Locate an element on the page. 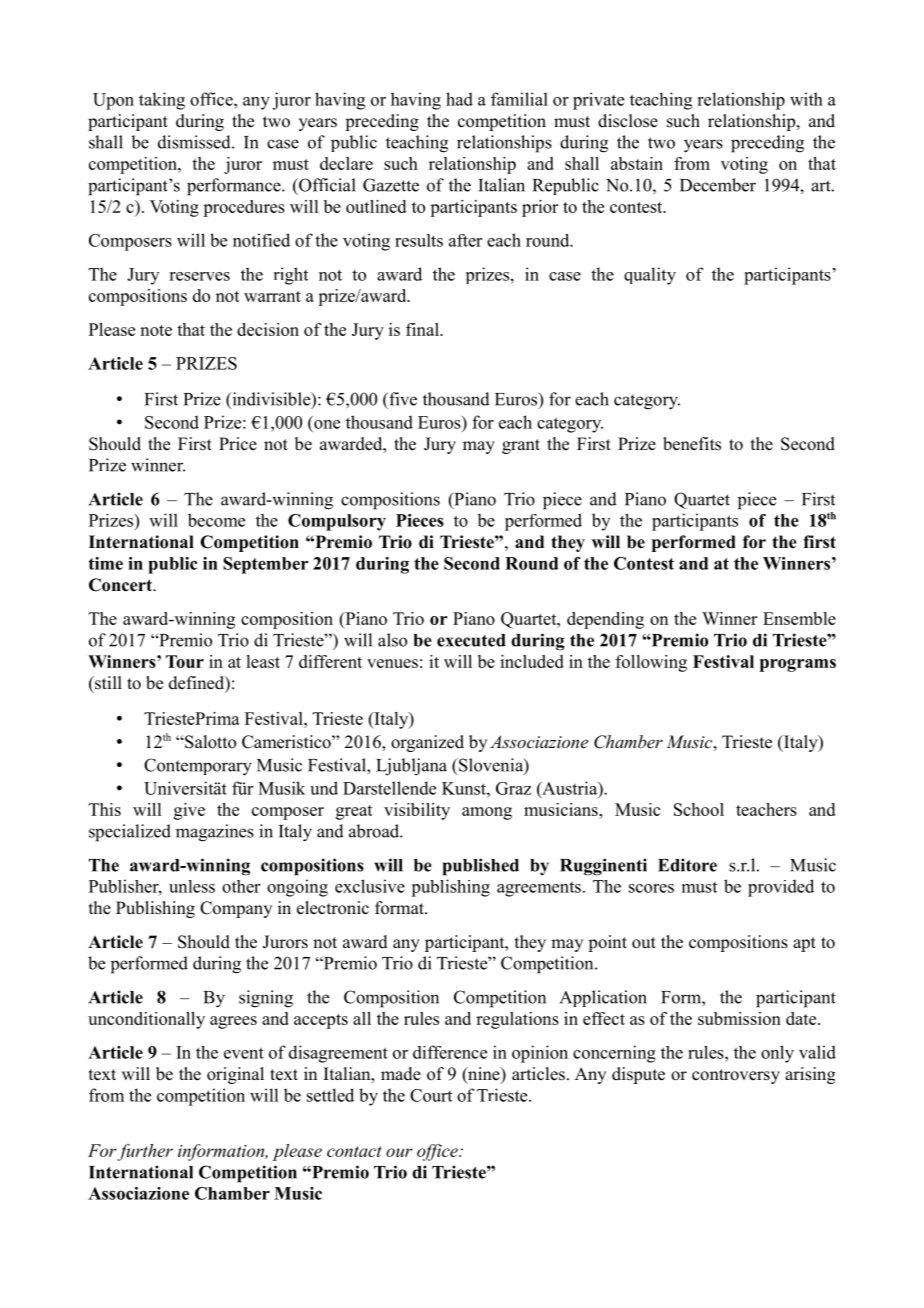  published is located at coordinates (481, 867).
